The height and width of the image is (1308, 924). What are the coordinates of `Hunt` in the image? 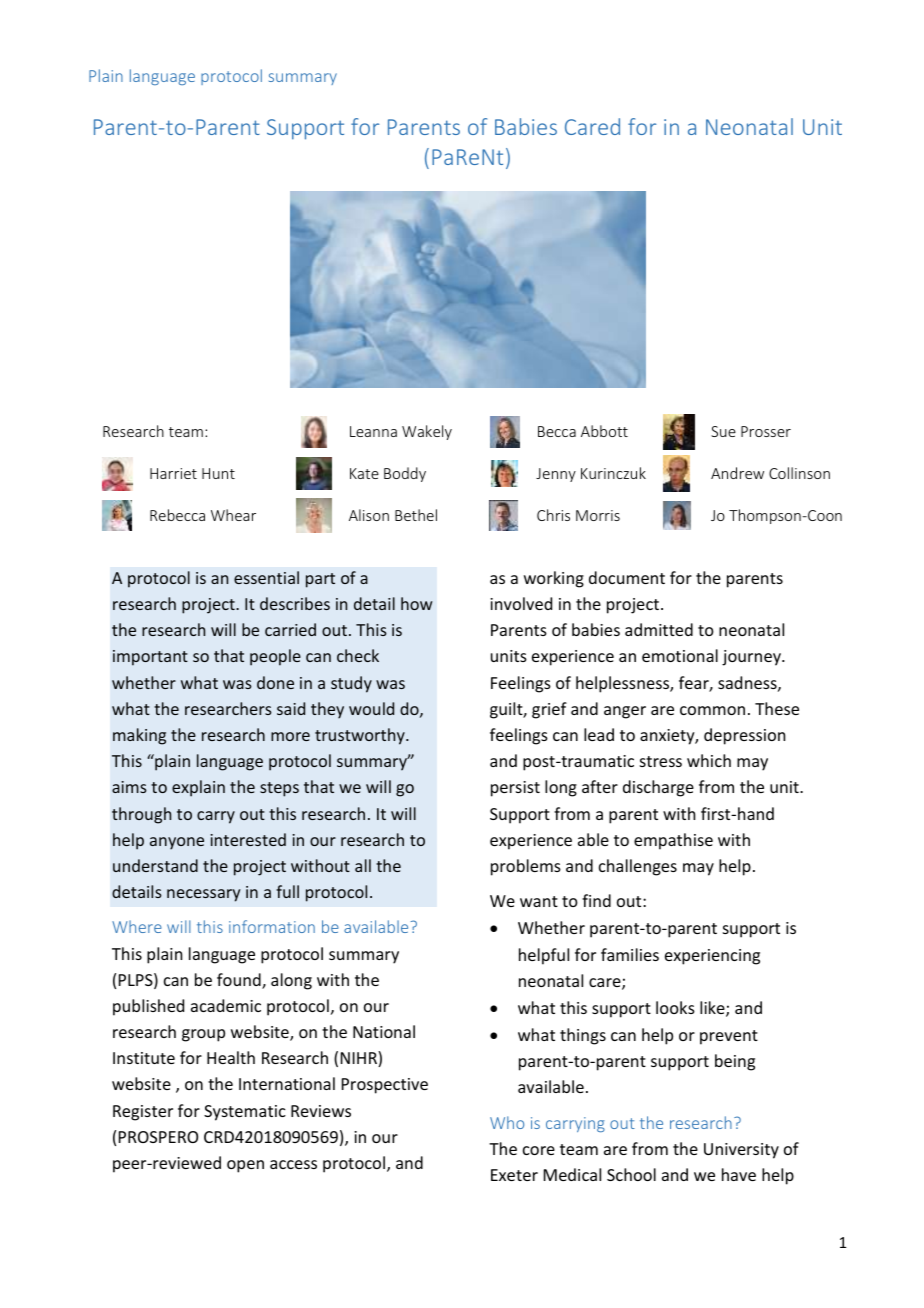 It's located at (218, 473).
